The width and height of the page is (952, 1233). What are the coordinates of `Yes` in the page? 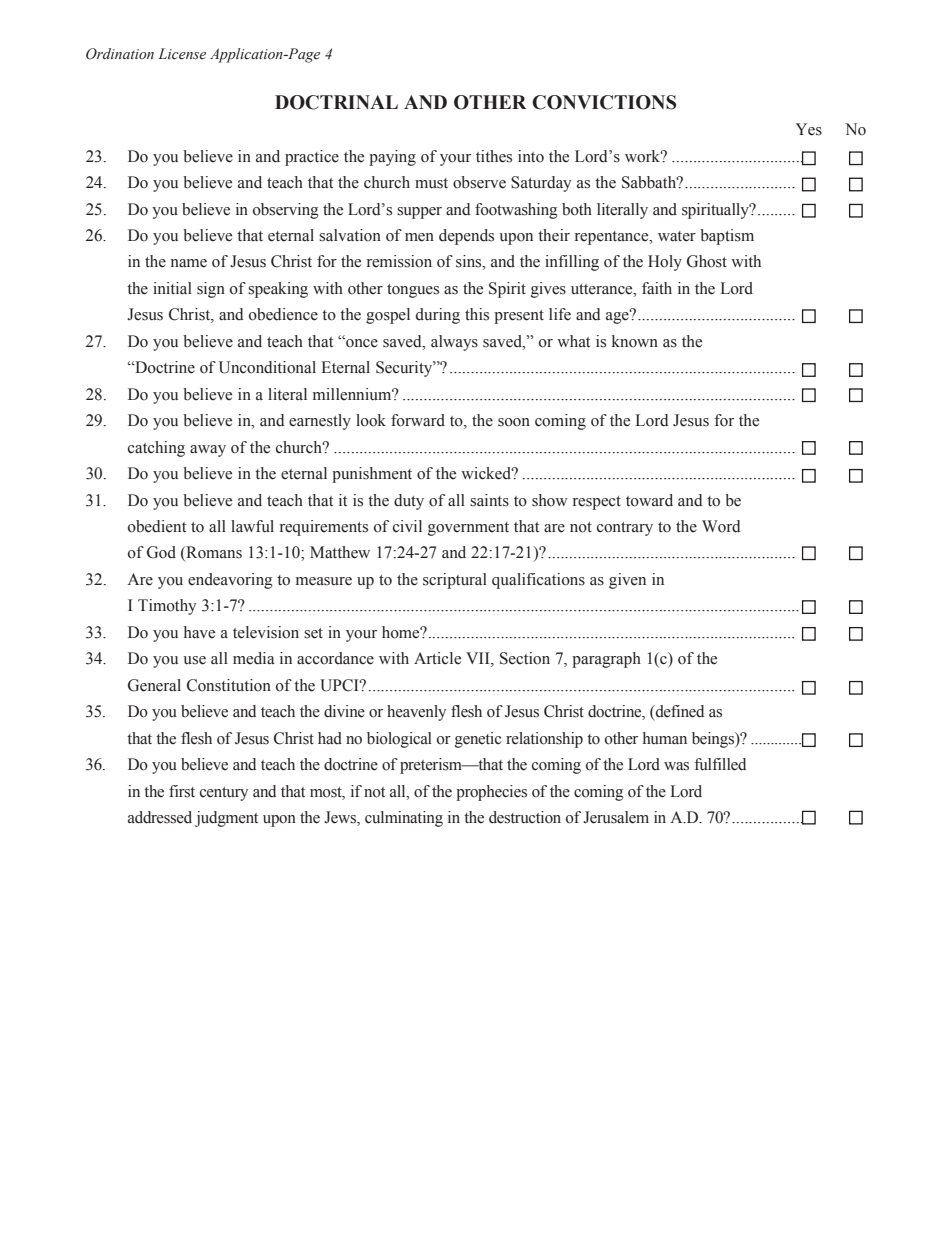 It's located at (809, 129).
